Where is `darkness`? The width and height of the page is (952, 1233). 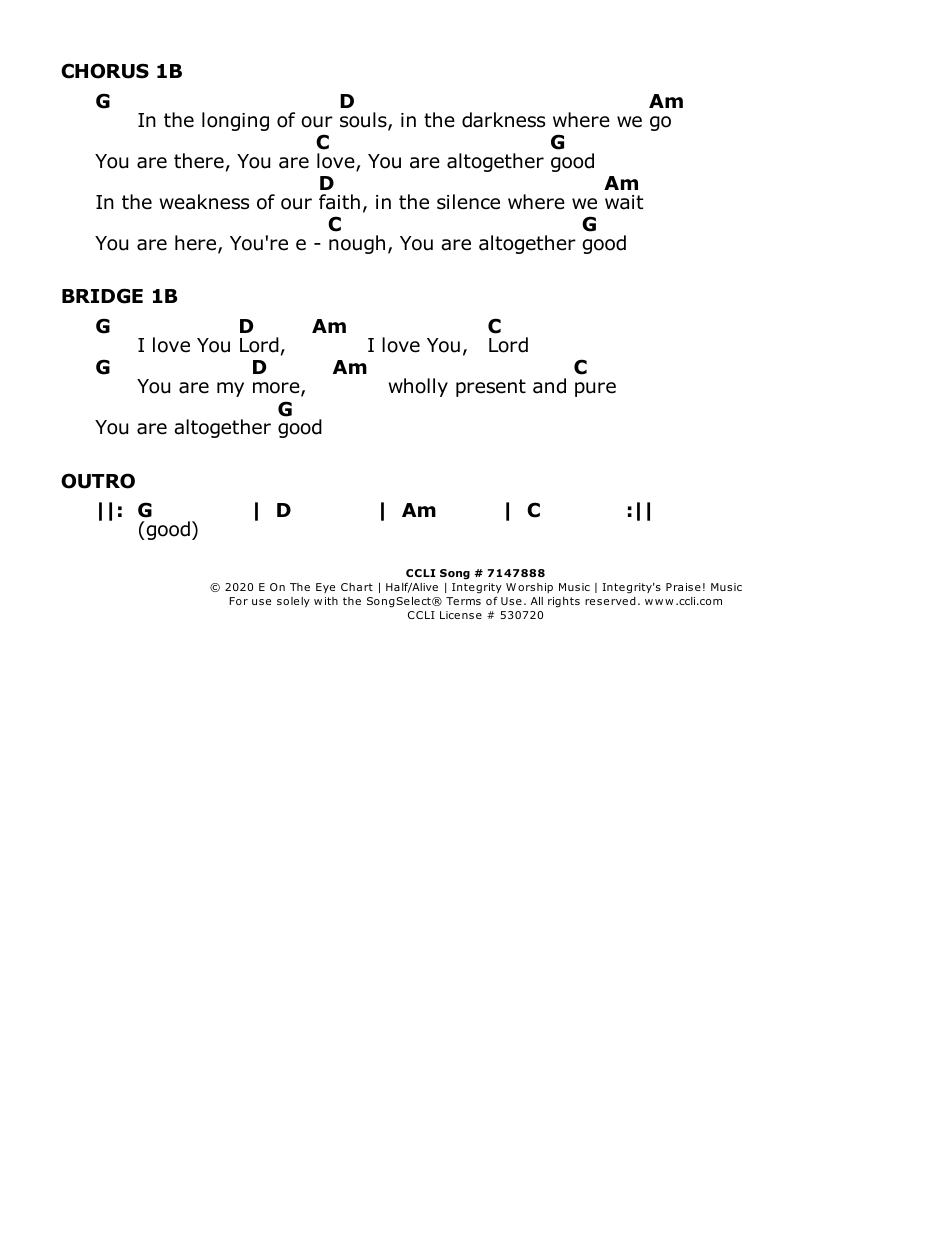
darkness is located at coordinates (503, 120).
